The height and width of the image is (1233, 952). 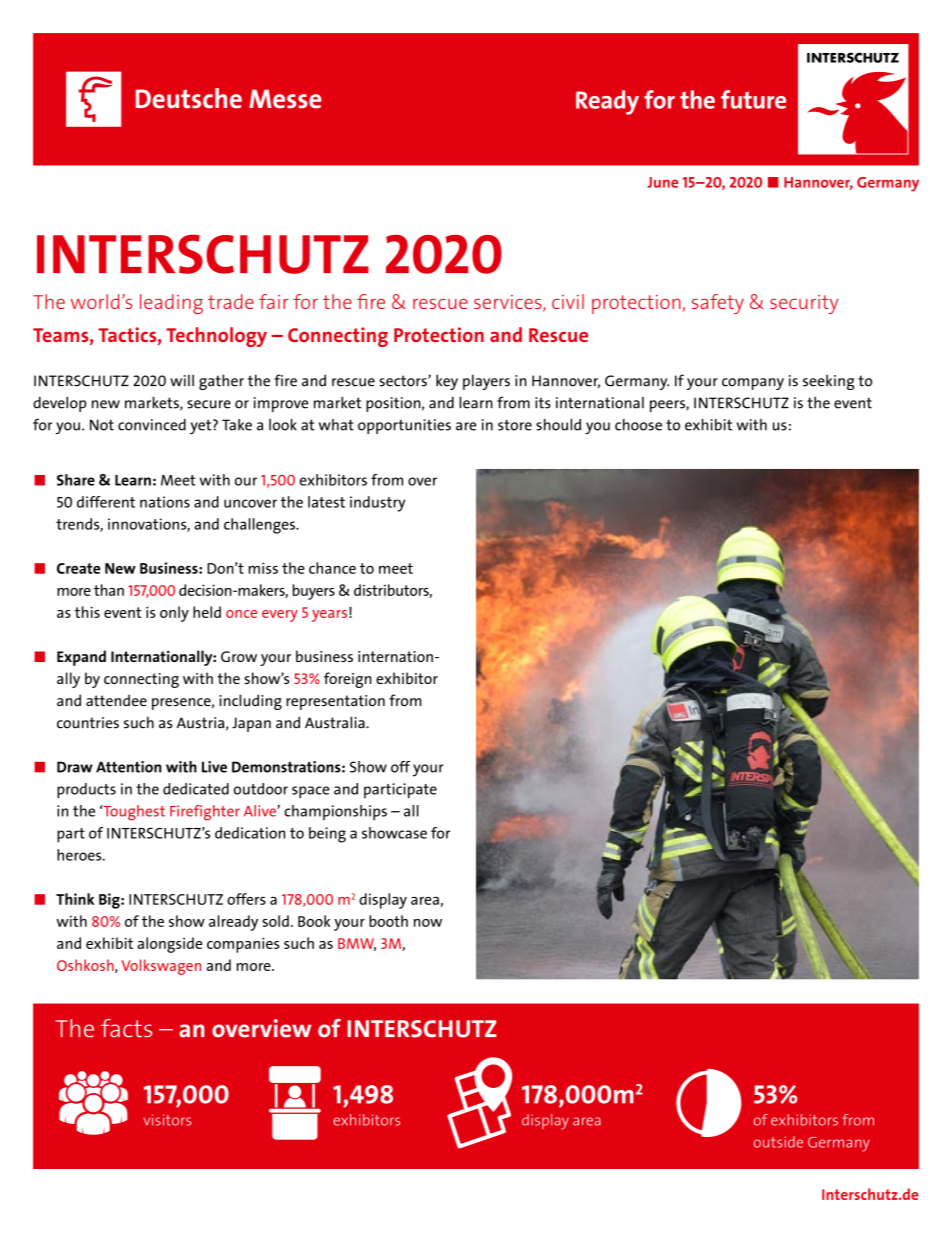 I want to click on choose, so click(x=638, y=425).
